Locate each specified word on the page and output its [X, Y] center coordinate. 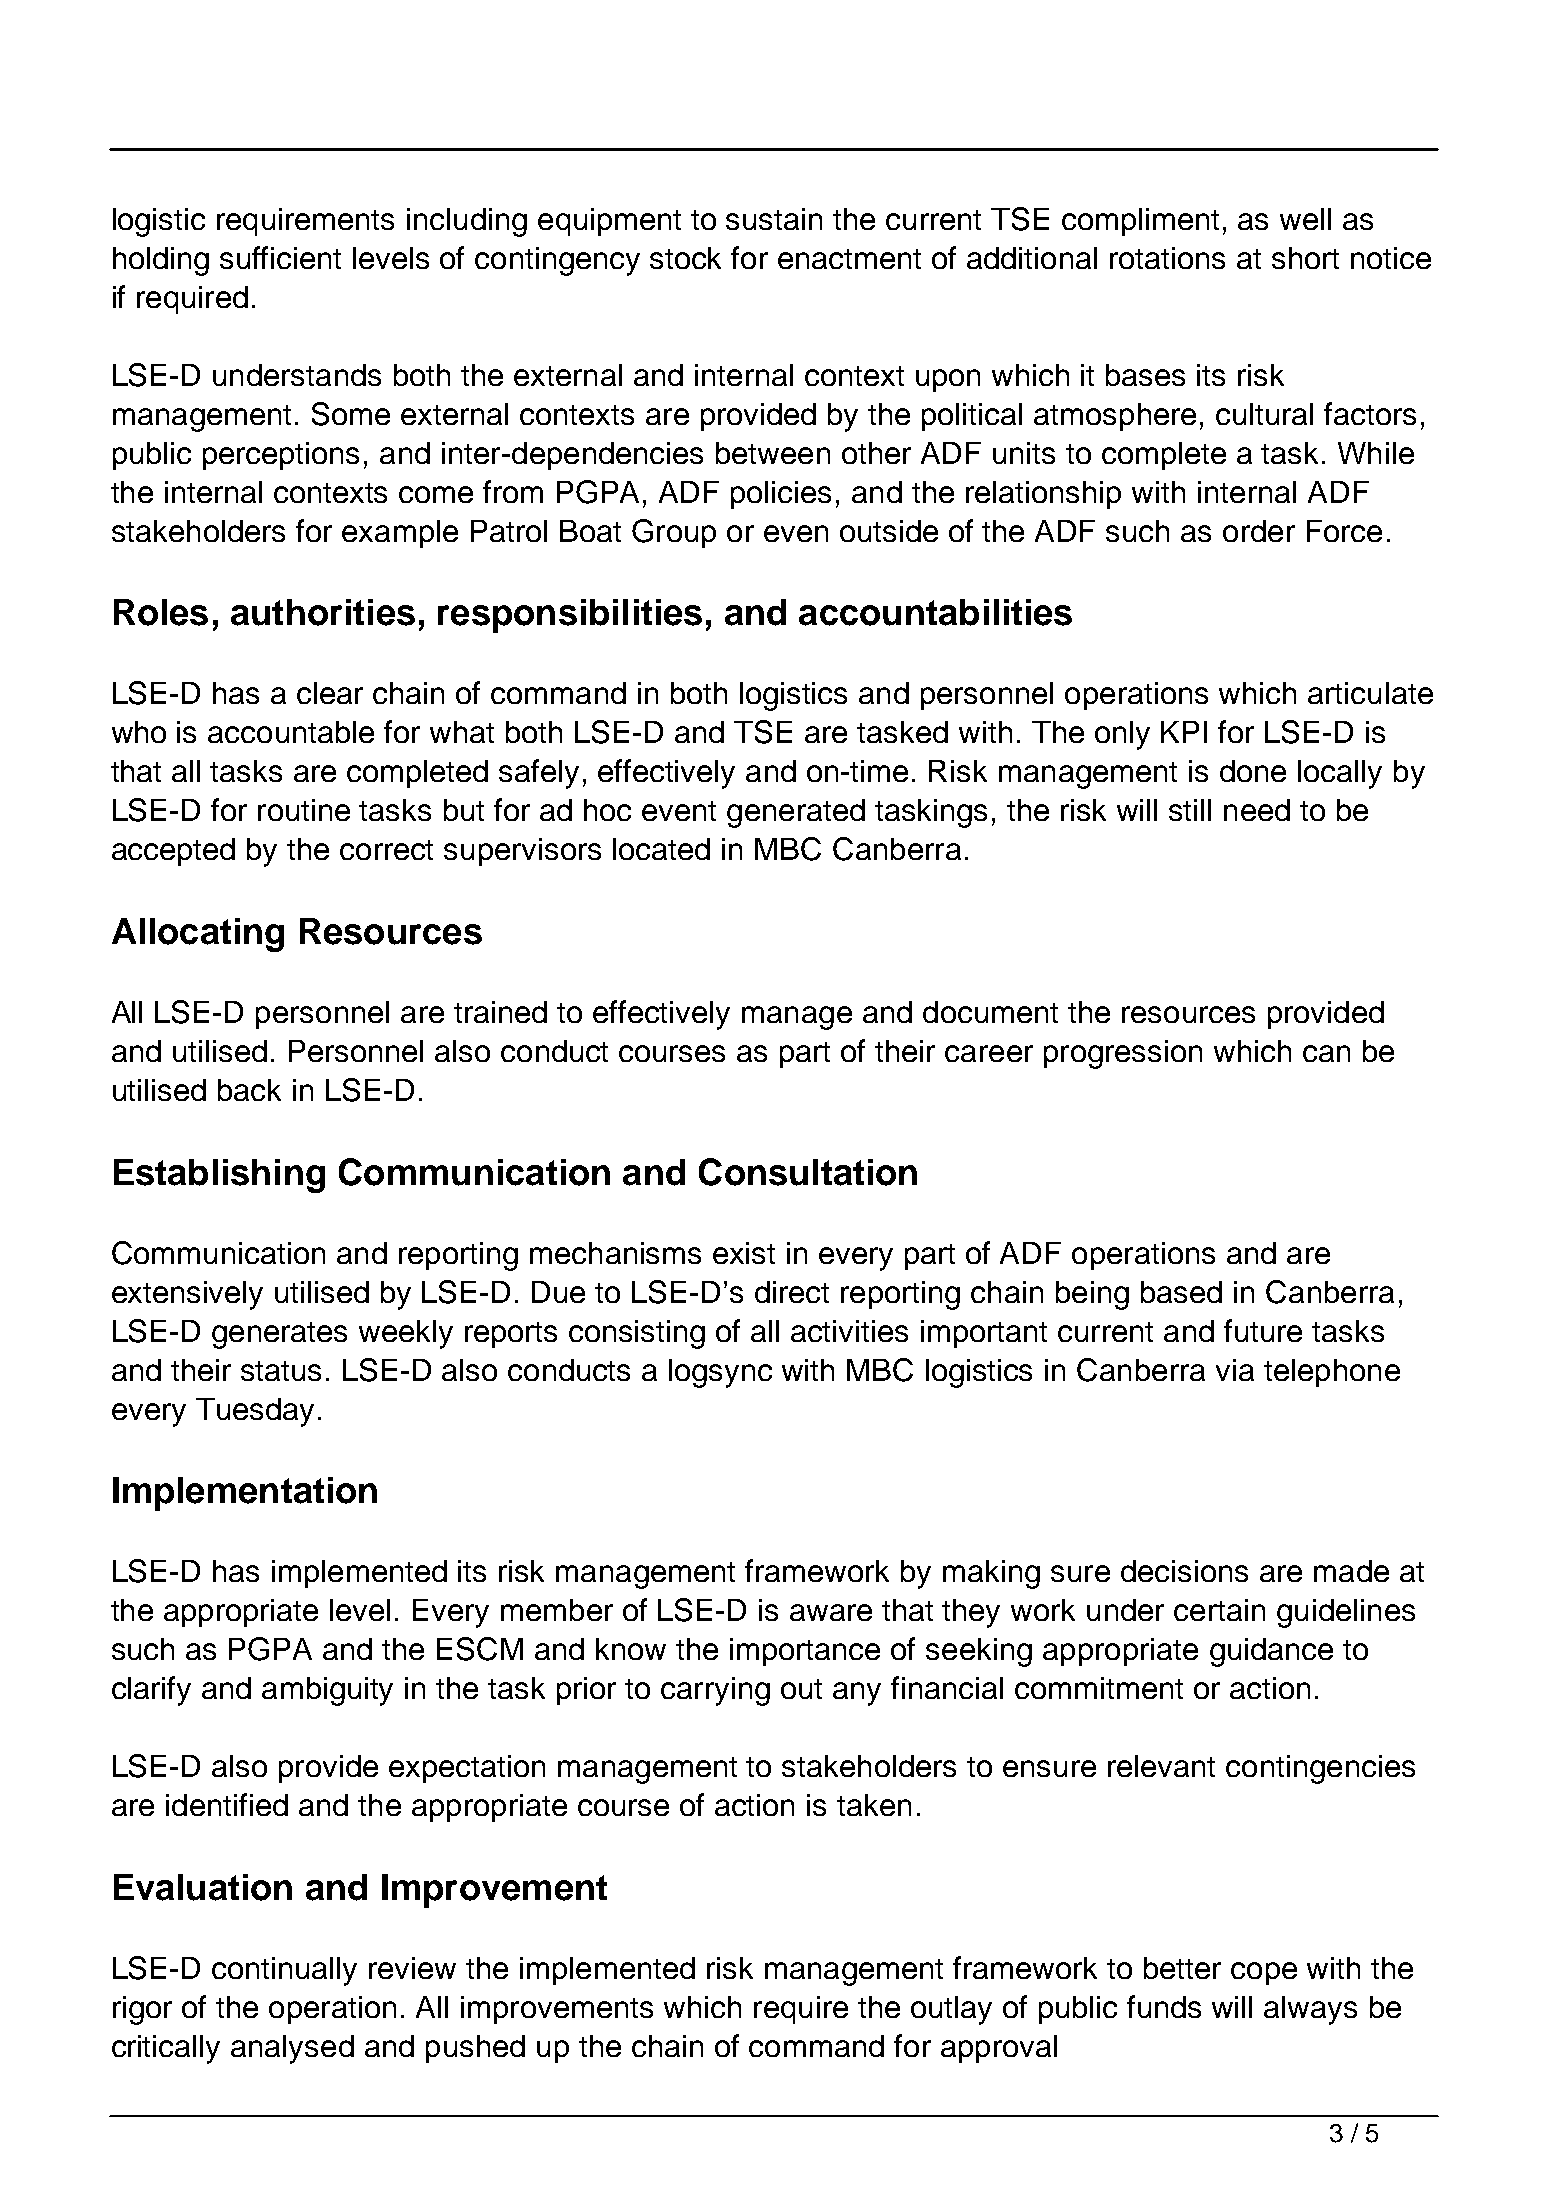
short [1305, 258]
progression [1123, 1054]
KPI [1184, 732]
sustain [774, 219]
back [249, 1090]
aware [831, 1612]
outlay [951, 2010]
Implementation [245, 1494]
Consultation [808, 1172]
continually [284, 1971]
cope [1264, 1973]
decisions [1184, 1571]
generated [796, 813]
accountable [291, 732]
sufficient [280, 257]
